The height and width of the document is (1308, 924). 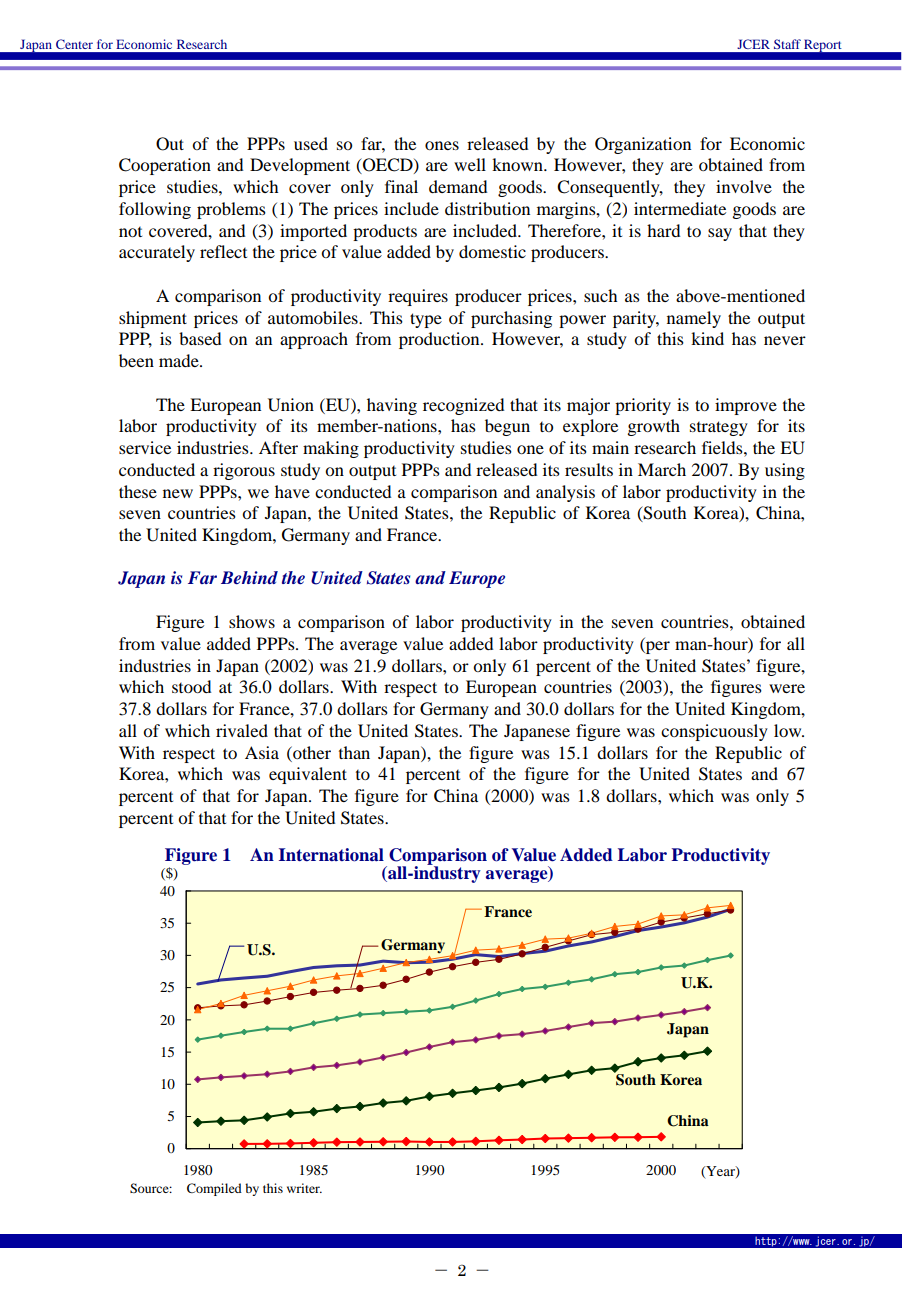 I want to click on ones, so click(x=442, y=145).
